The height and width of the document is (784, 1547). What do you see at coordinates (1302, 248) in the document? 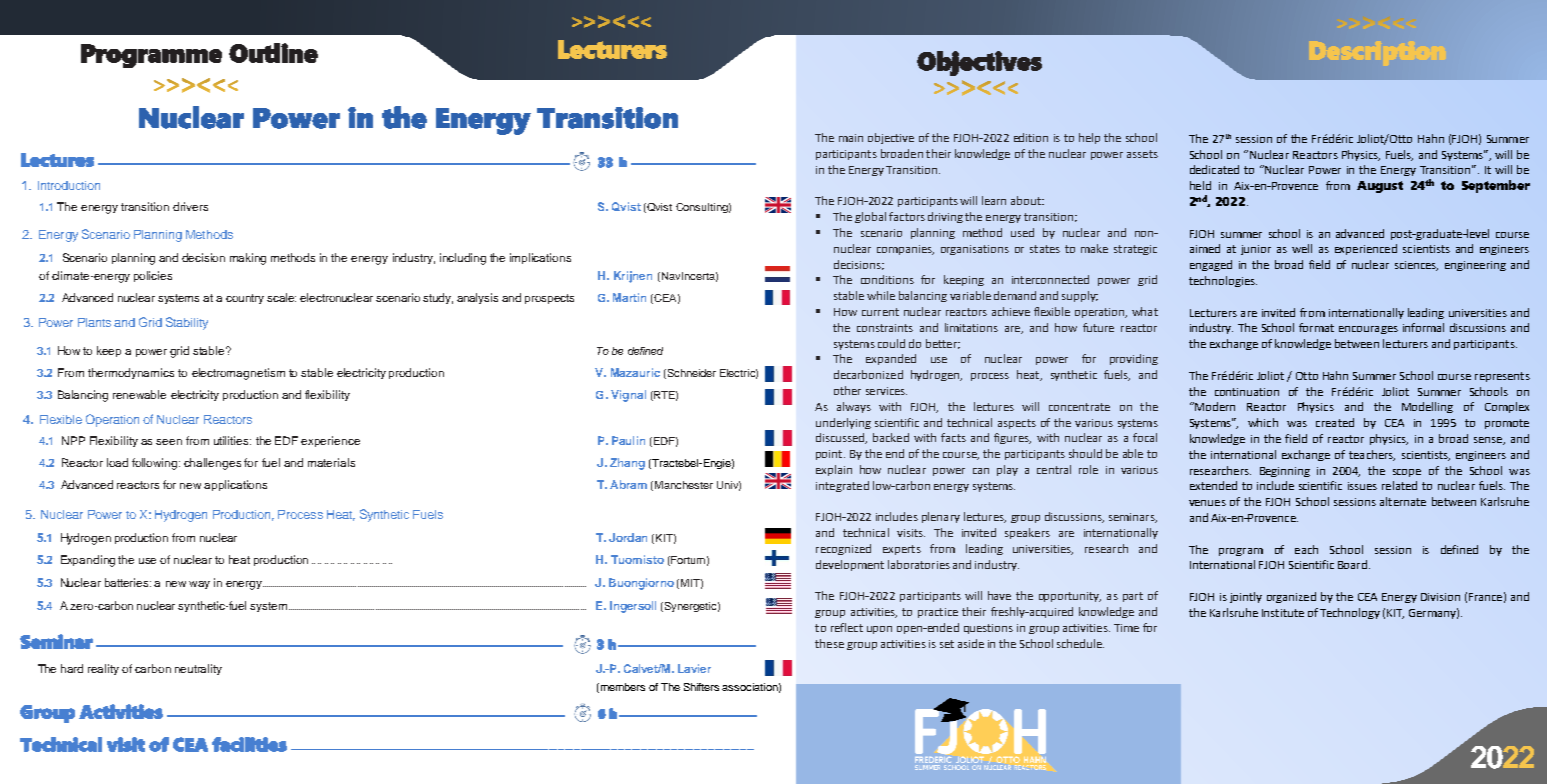
I see `well` at bounding box center [1302, 248].
